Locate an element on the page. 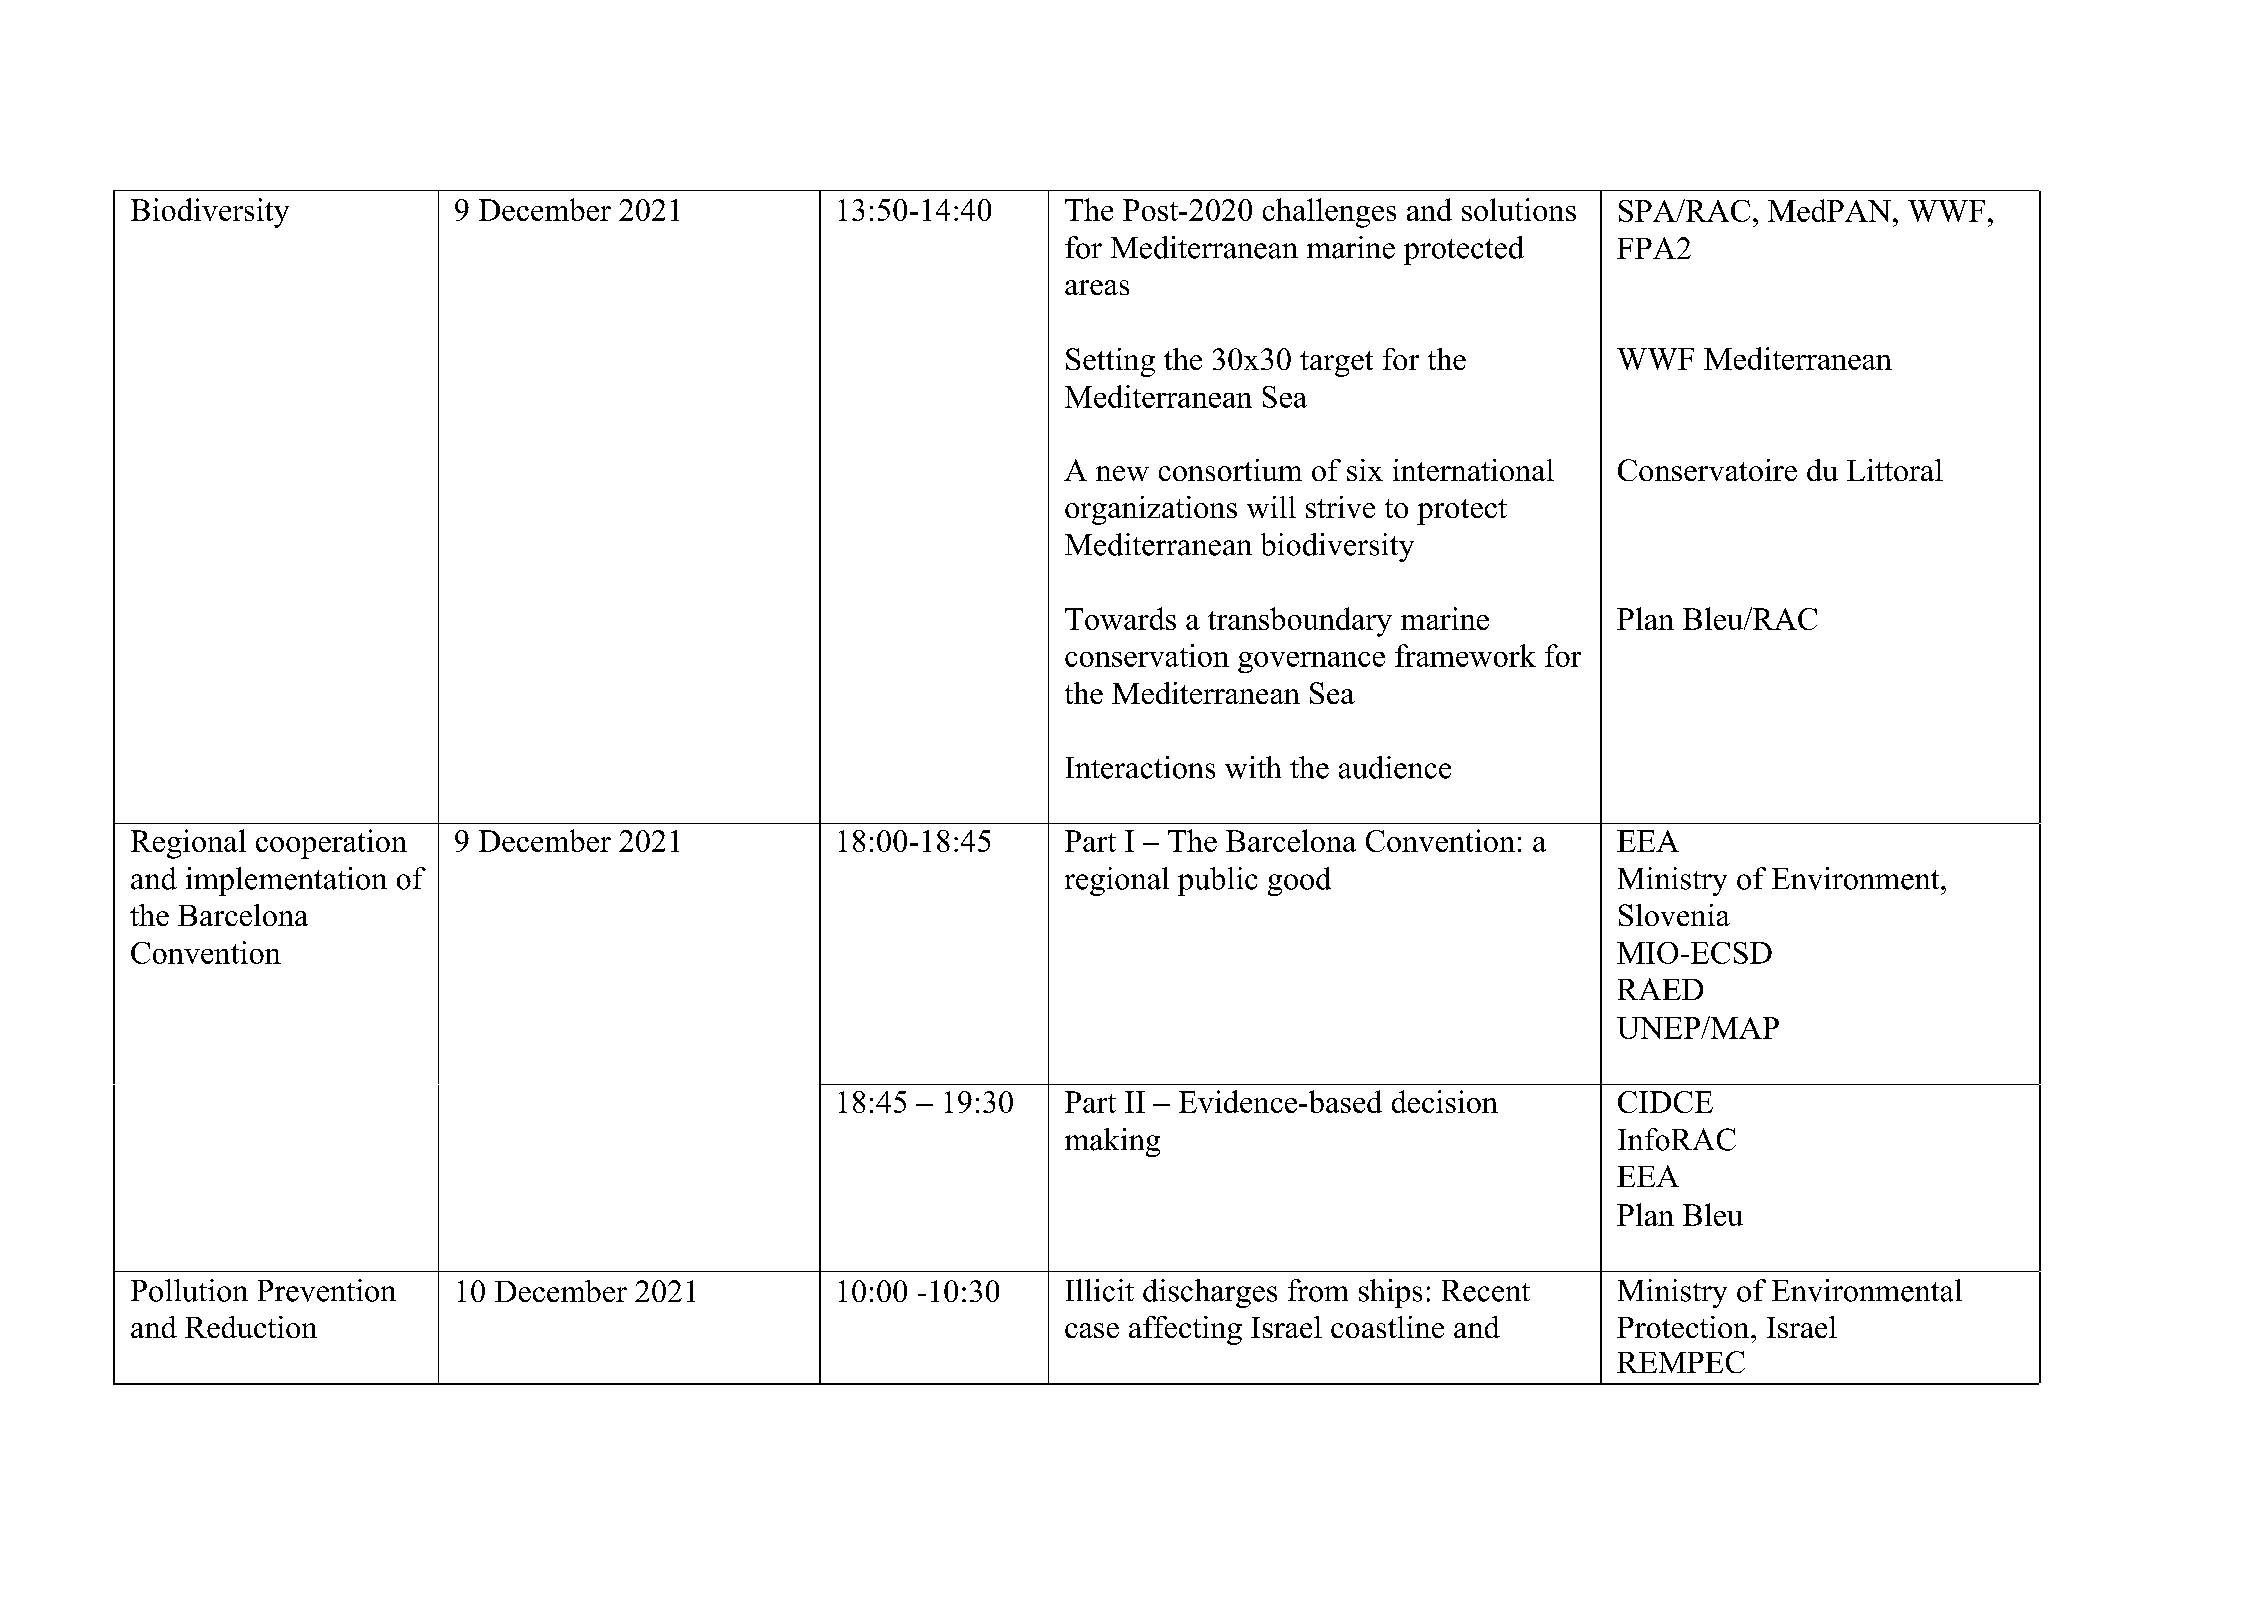  challenges is located at coordinates (1329, 213).
